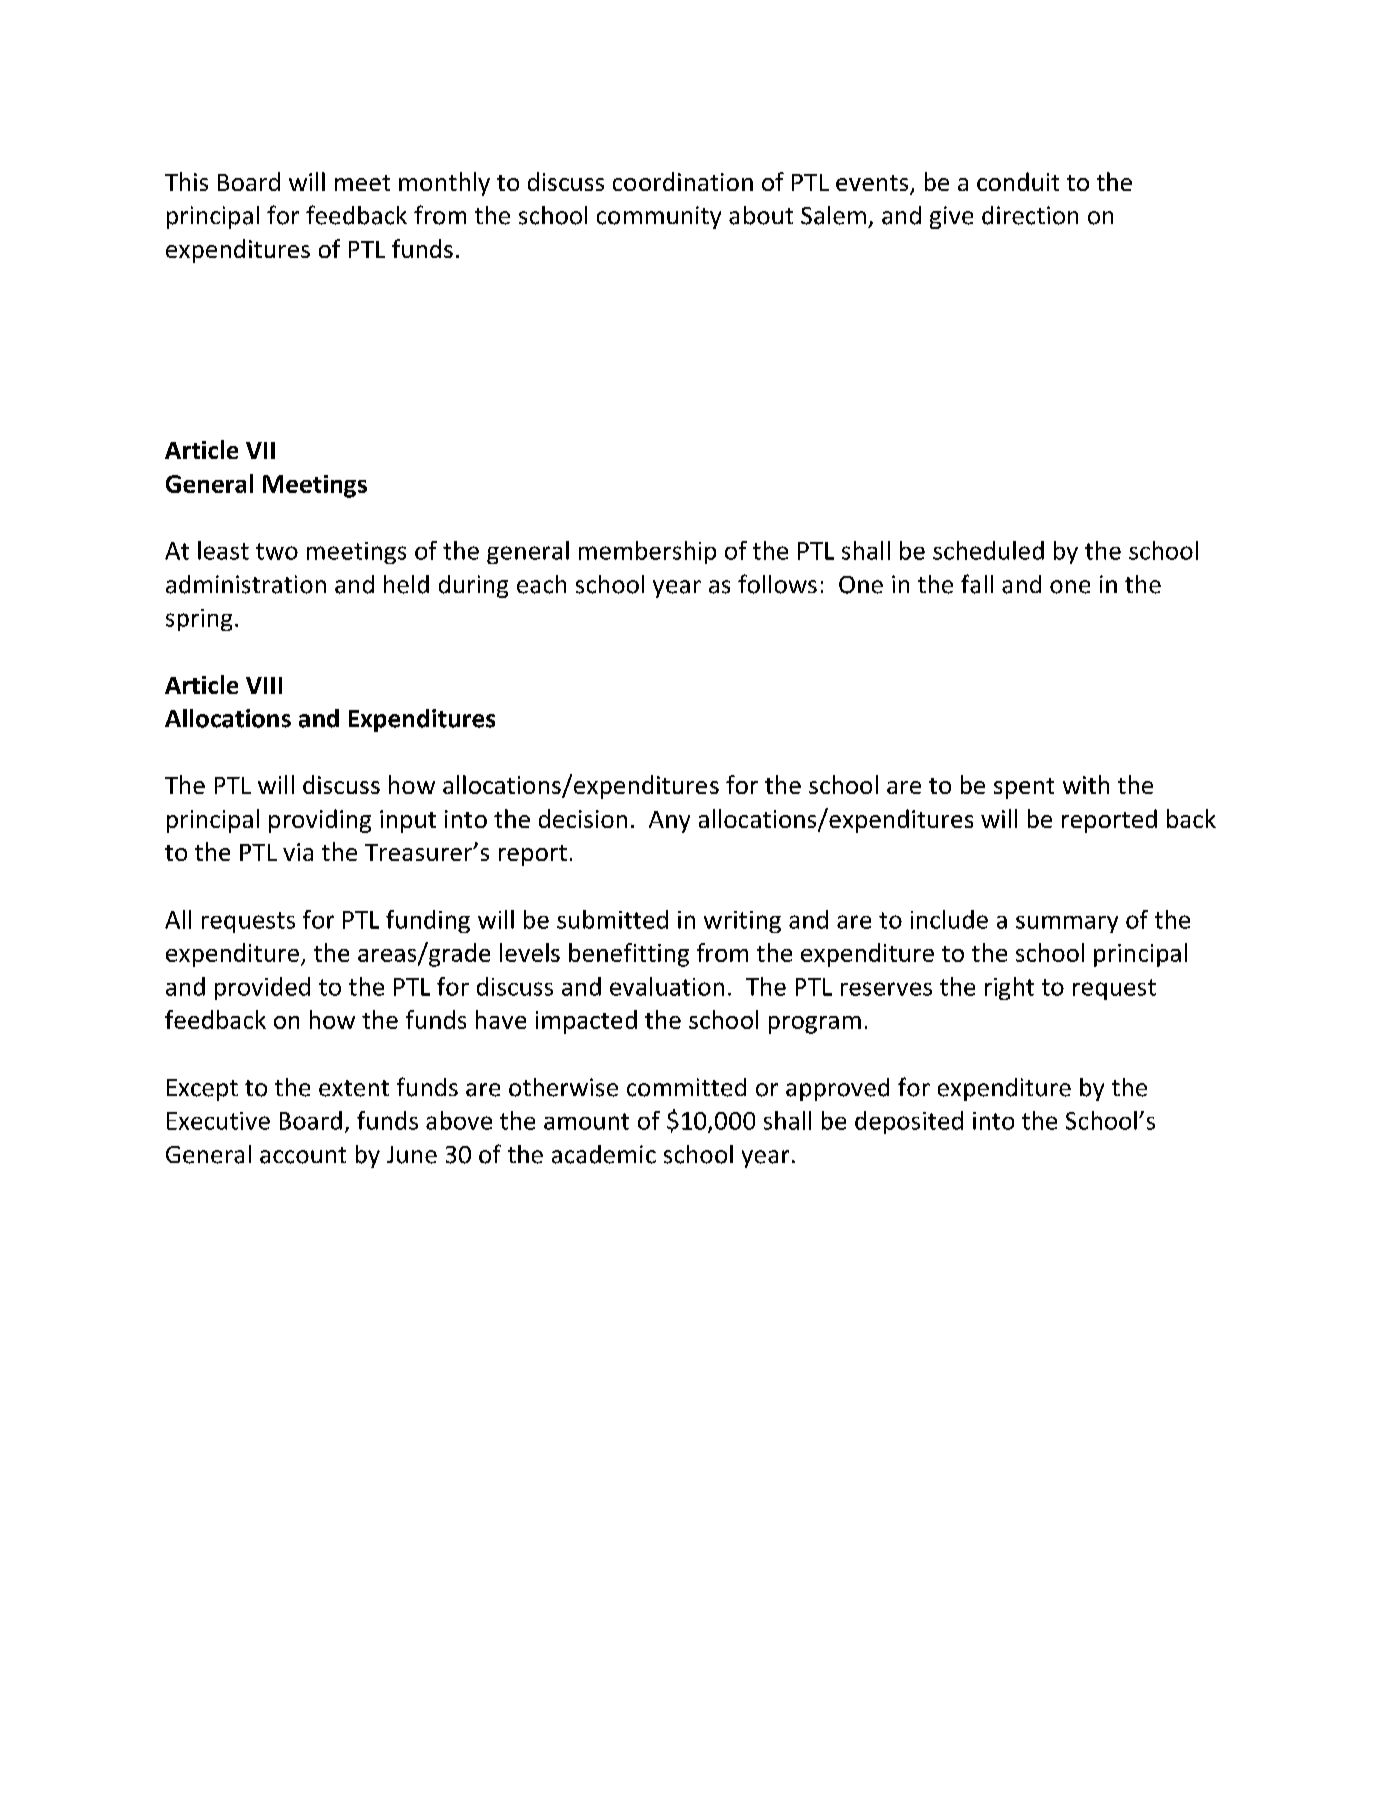  What do you see at coordinates (909, 1122) in the page?
I see `deposited` at bounding box center [909, 1122].
